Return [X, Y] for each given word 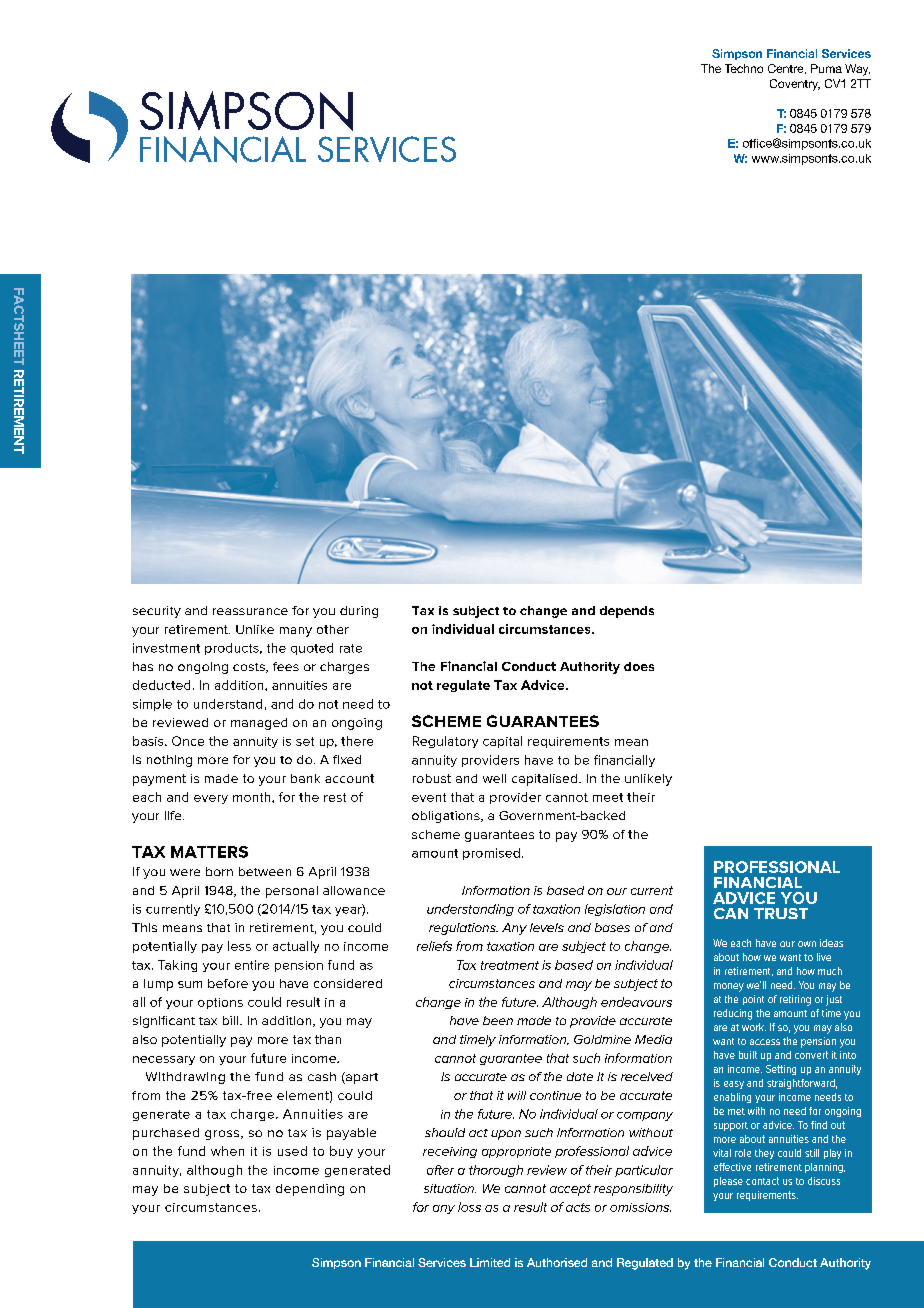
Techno [744, 68]
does [639, 666]
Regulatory [445, 742]
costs [250, 668]
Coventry [795, 85]
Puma [826, 68]
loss [469, 1207]
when [227, 1151]
